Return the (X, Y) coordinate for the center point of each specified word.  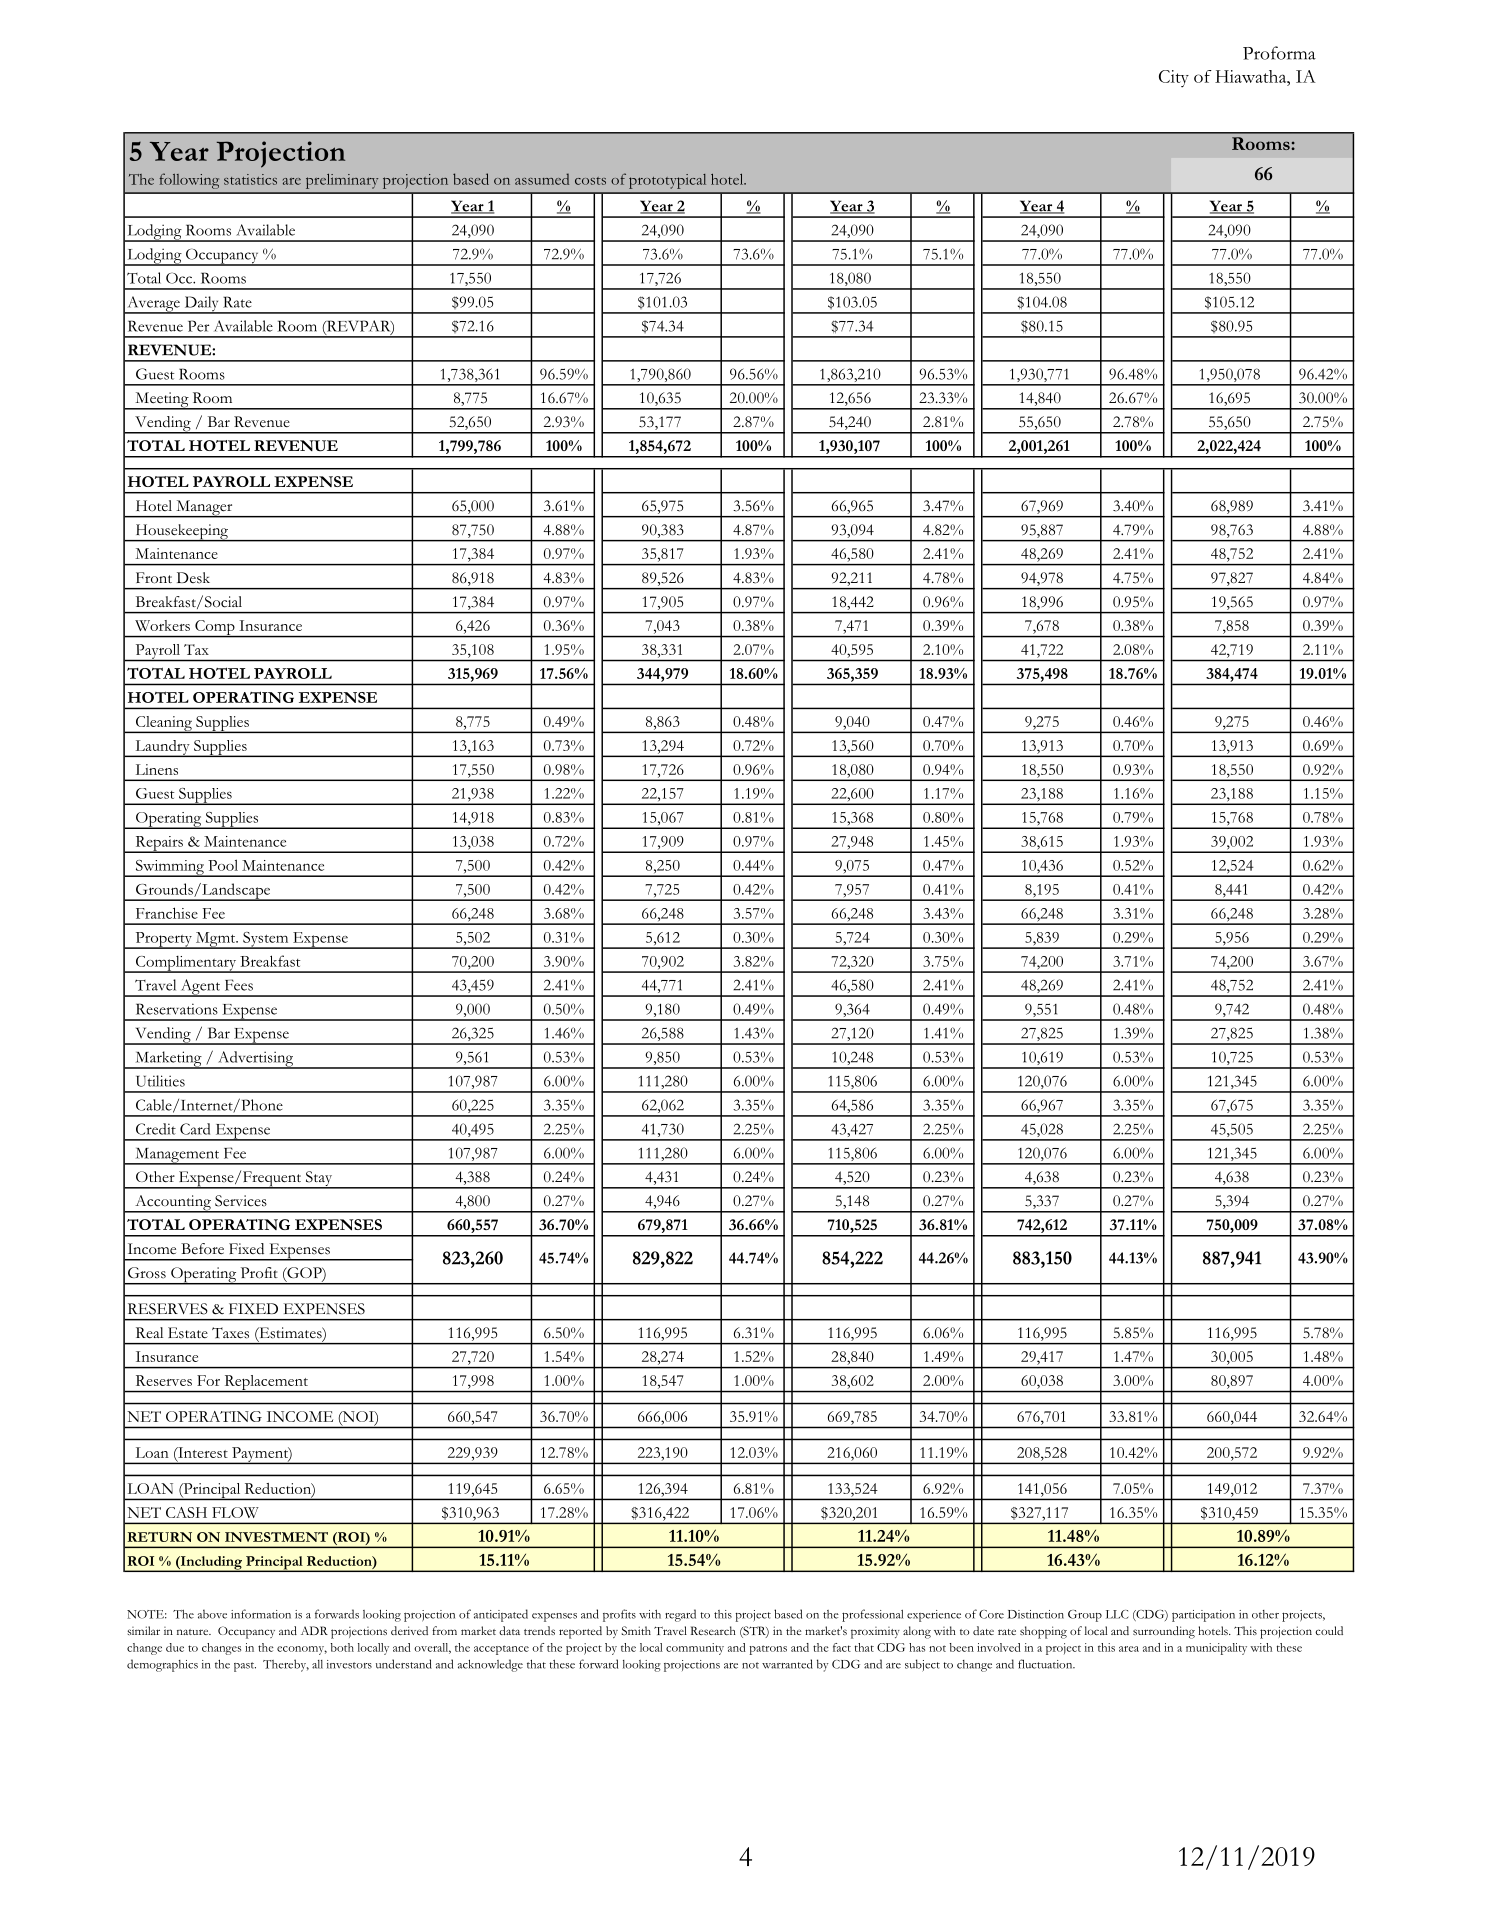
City (1174, 79)
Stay (319, 1180)
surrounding (1164, 1632)
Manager (204, 509)
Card (195, 1129)
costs (590, 181)
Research (713, 1630)
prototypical (667, 181)
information (261, 1614)
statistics (250, 179)
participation (1203, 1616)
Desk (193, 578)
